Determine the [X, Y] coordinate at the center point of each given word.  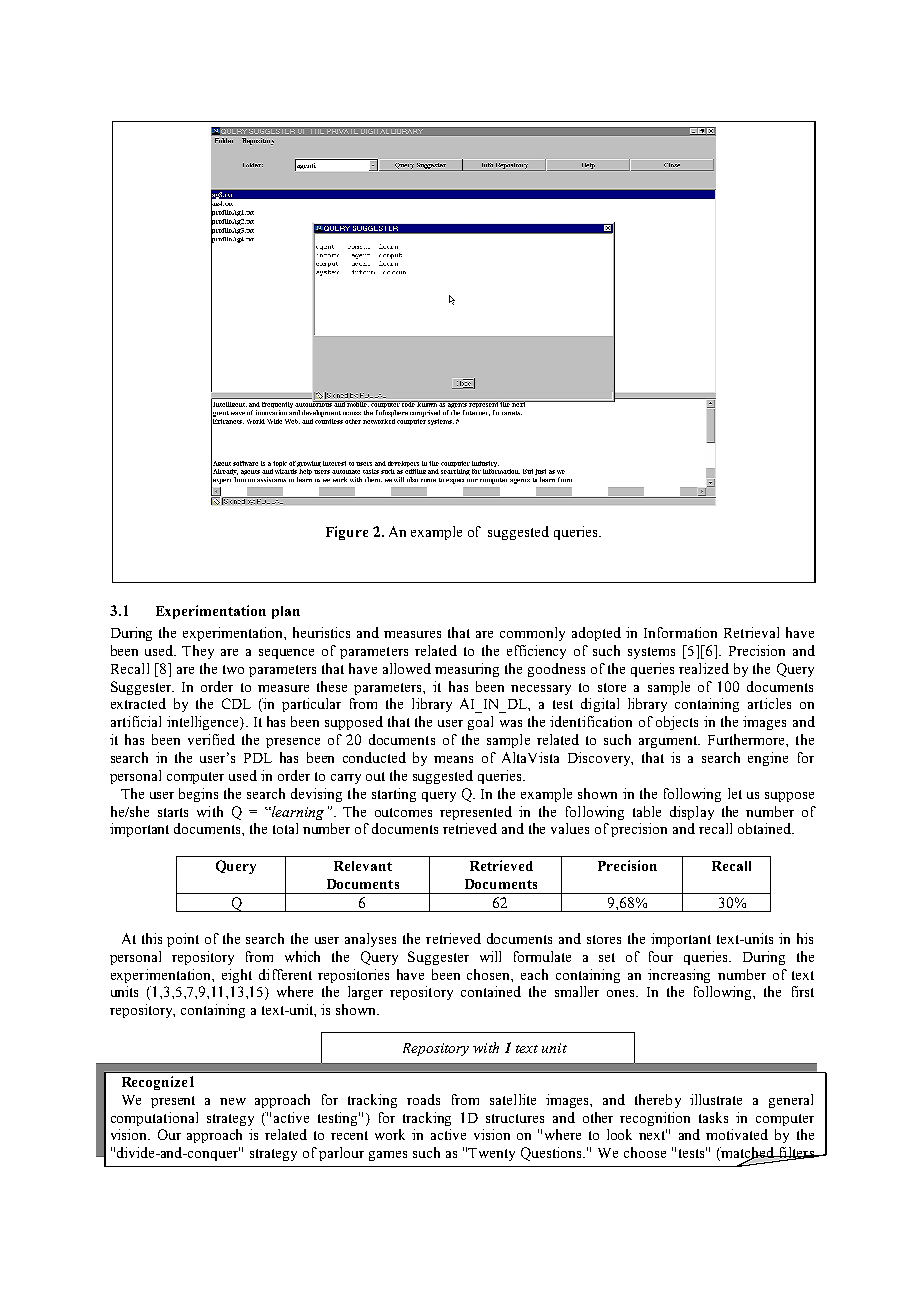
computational [154, 1119]
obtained [765, 828]
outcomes [403, 812]
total [285, 828]
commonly [532, 634]
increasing [679, 976]
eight [237, 976]
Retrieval [751, 632]
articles [769, 703]
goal [480, 723]
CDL [236, 703]
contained [491, 991]
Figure [347, 533]
